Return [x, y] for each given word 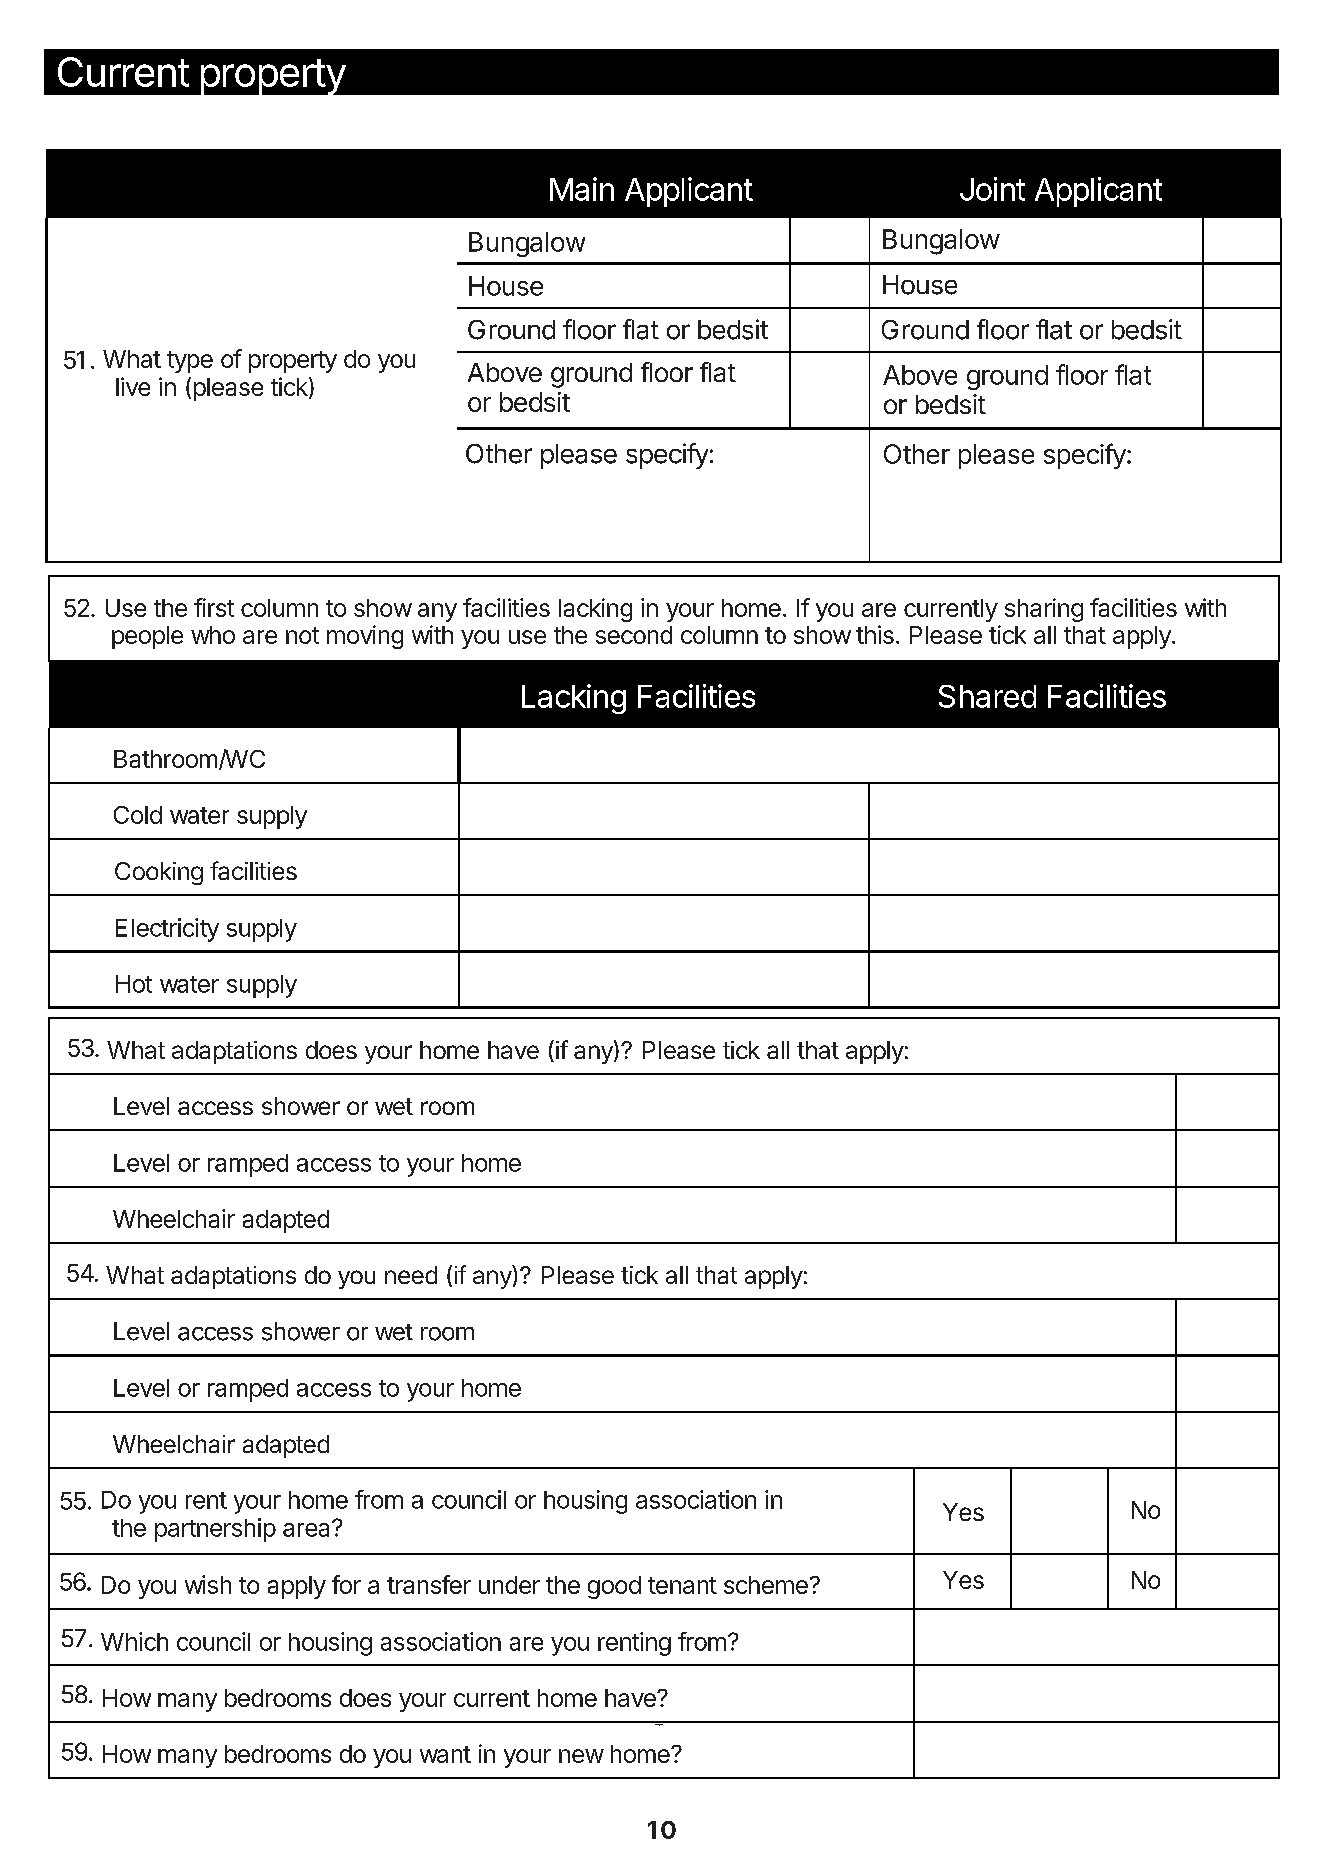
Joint [992, 189]
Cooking [159, 873]
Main [582, 189]
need [411, 1275]
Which [134, 1641]
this [875, 634]
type [190, 362]
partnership [215, 1530]
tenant [682, 1585]
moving [365, 637]
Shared [987, 696]
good [614, 1587]
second [634, 635]
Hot [134, 984]
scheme [766, 1585]
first [214, 607]
